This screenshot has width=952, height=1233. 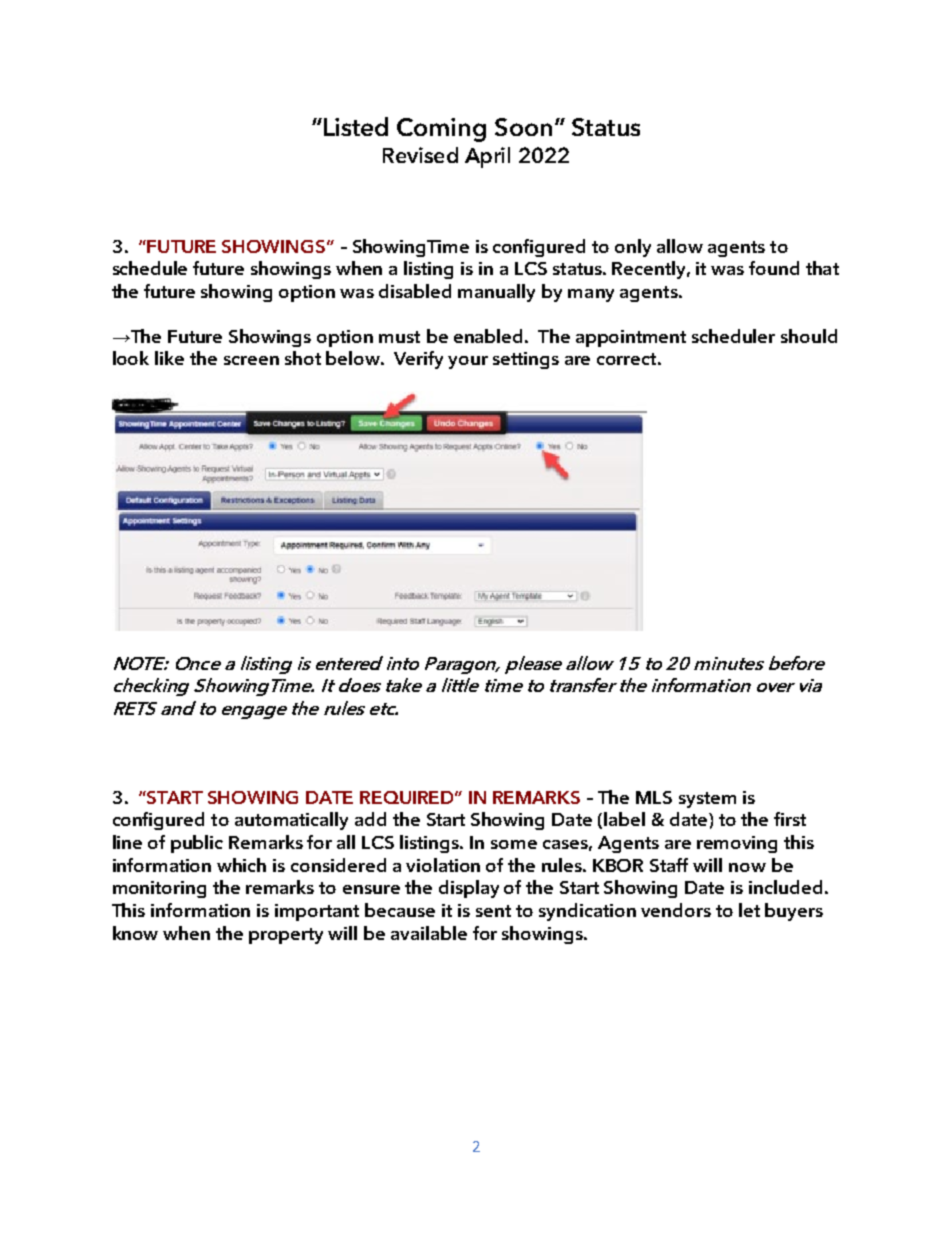 What do you see at coordinates (487, 157) in the screenshot?
I see `April` at bounding box center [487, 157].
